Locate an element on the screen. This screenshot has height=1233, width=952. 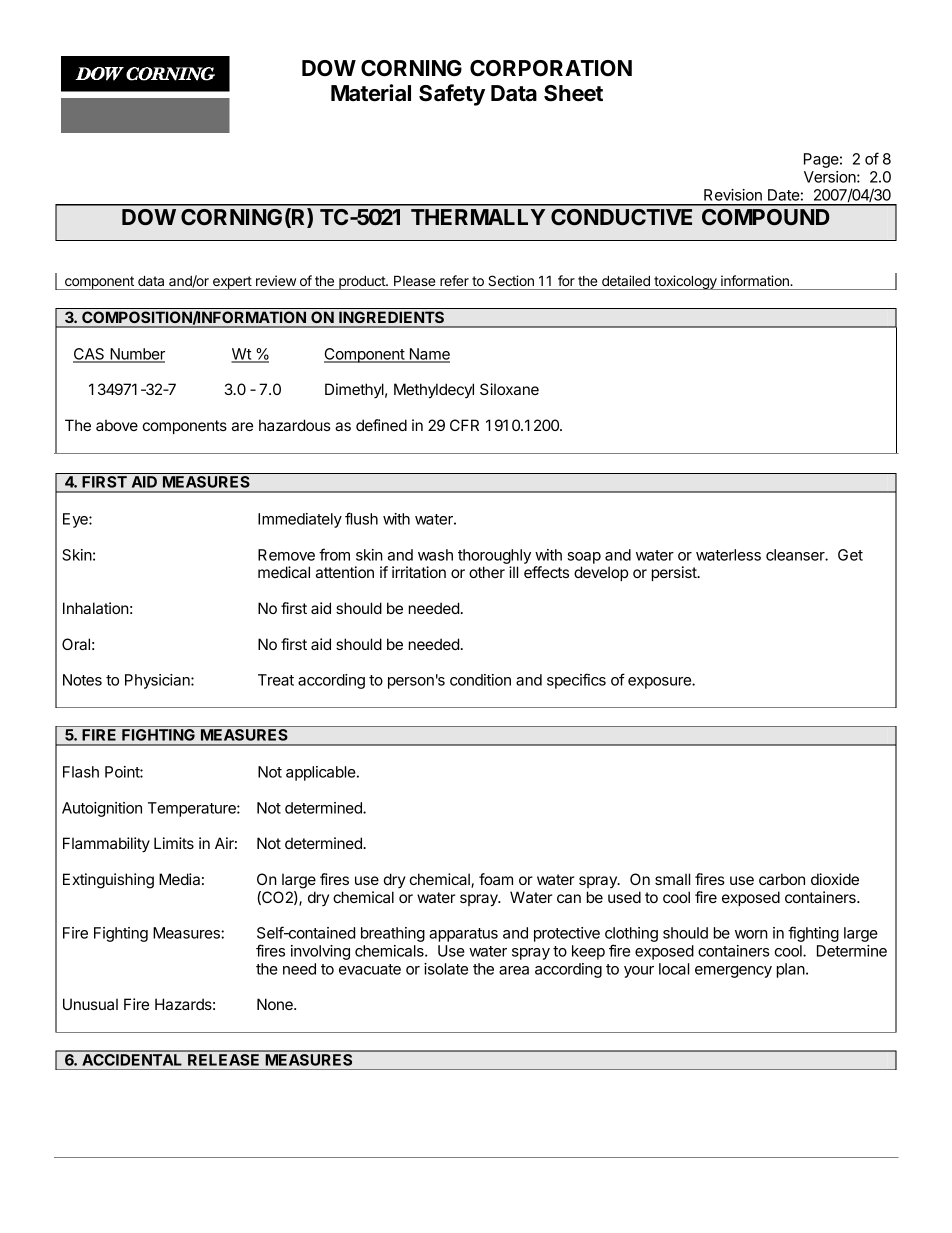
Eye is located at coordinates (76, 520).
